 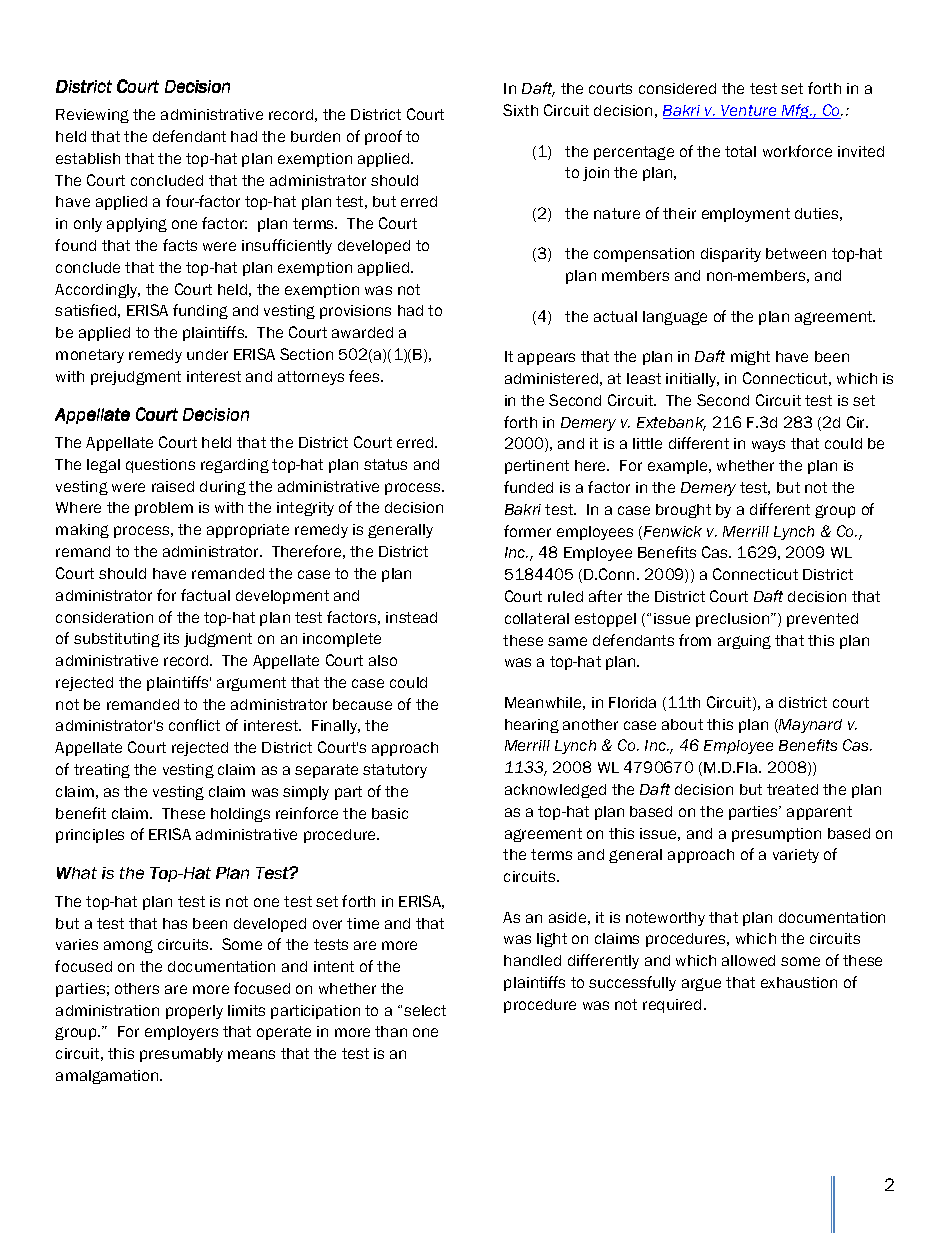 What do you see at coordinates (532, 726) in the image?
I see `hearing` at bounding box center [532, 726].
